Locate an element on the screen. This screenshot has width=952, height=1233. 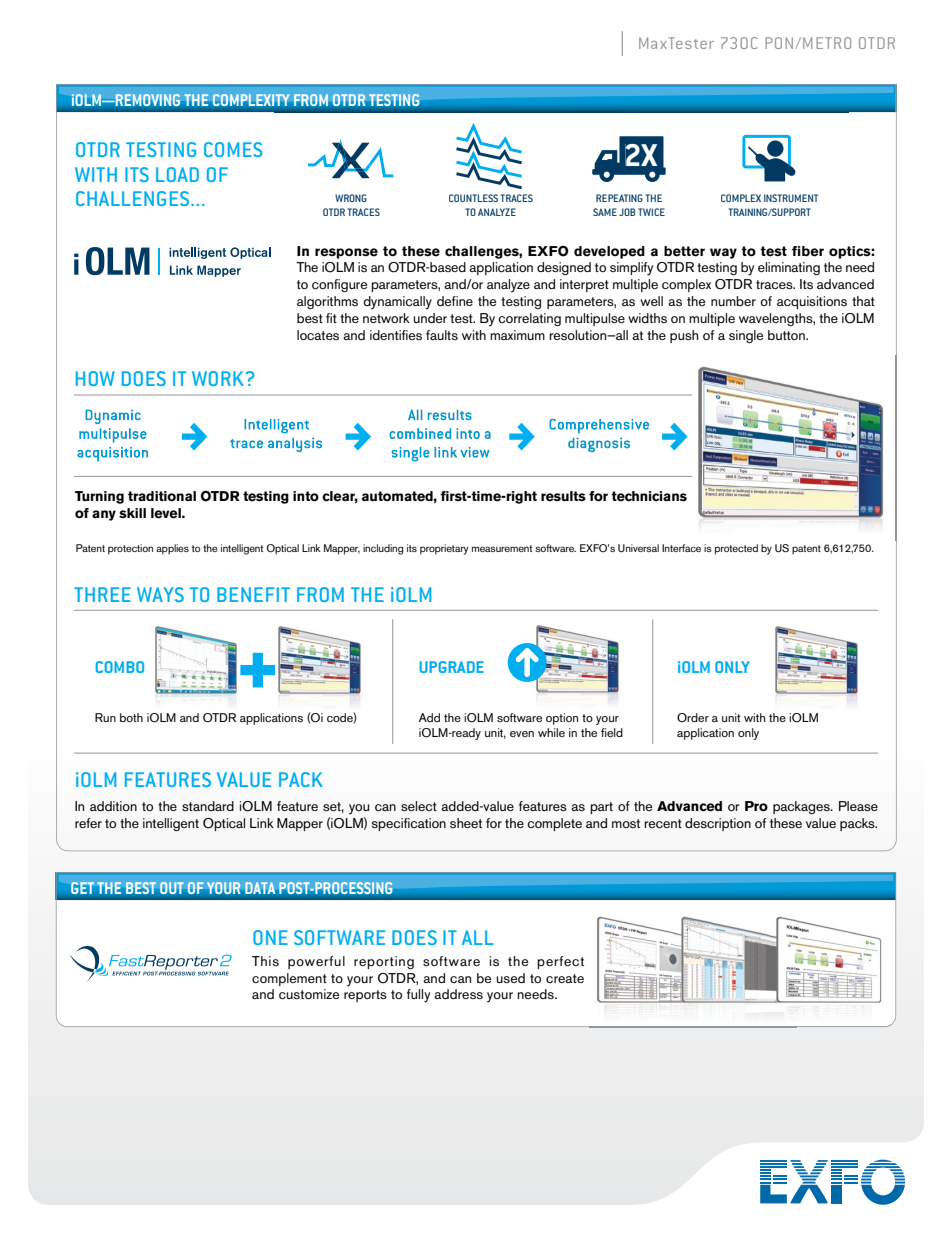
protected is located at coordinates (736, 549).
